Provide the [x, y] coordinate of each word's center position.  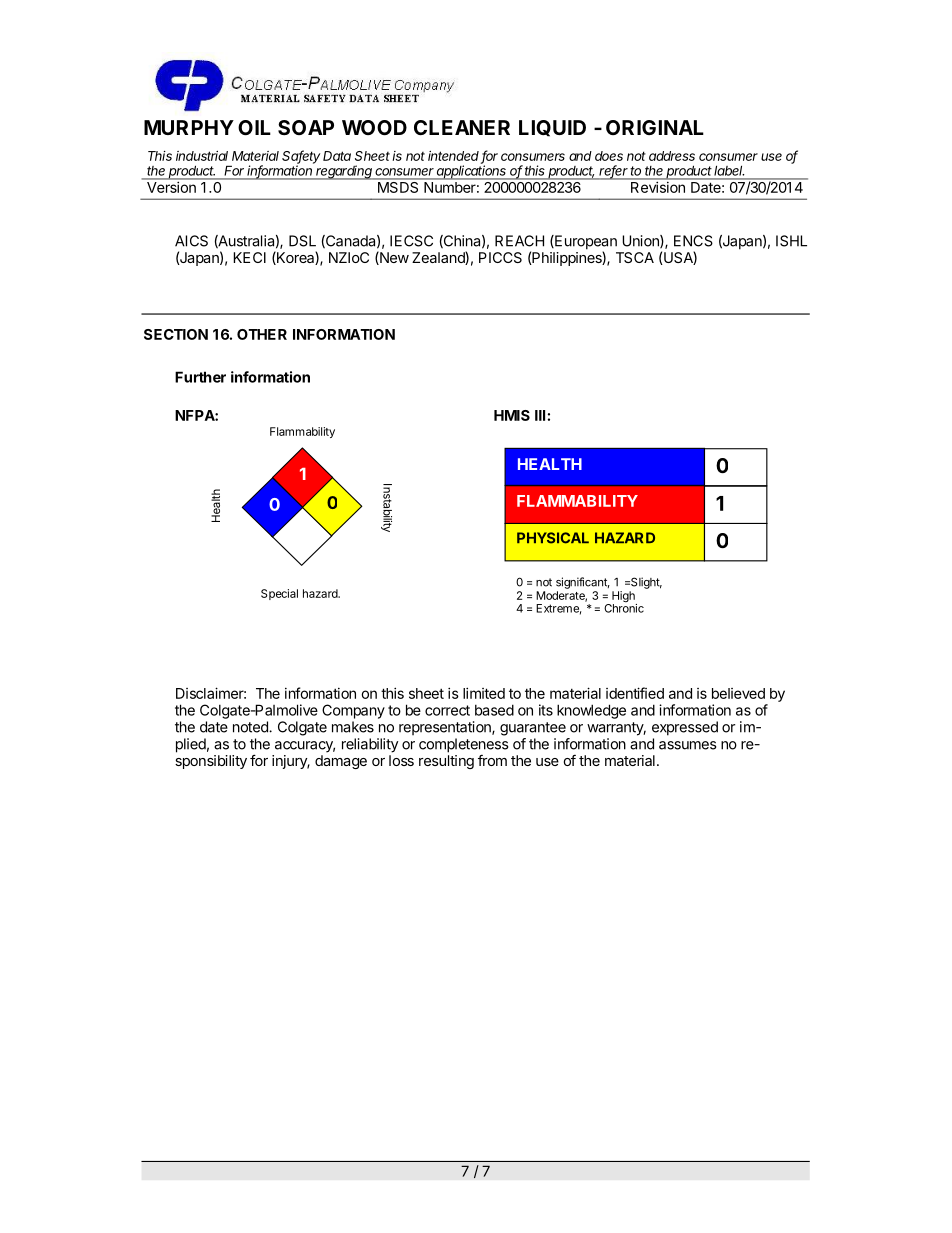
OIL [254, 127]
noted [251, 727]
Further [200, 377]
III [540, 415]
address [672, 156]
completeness [463, 745]
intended [455, 157]
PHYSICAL [553, 538]
